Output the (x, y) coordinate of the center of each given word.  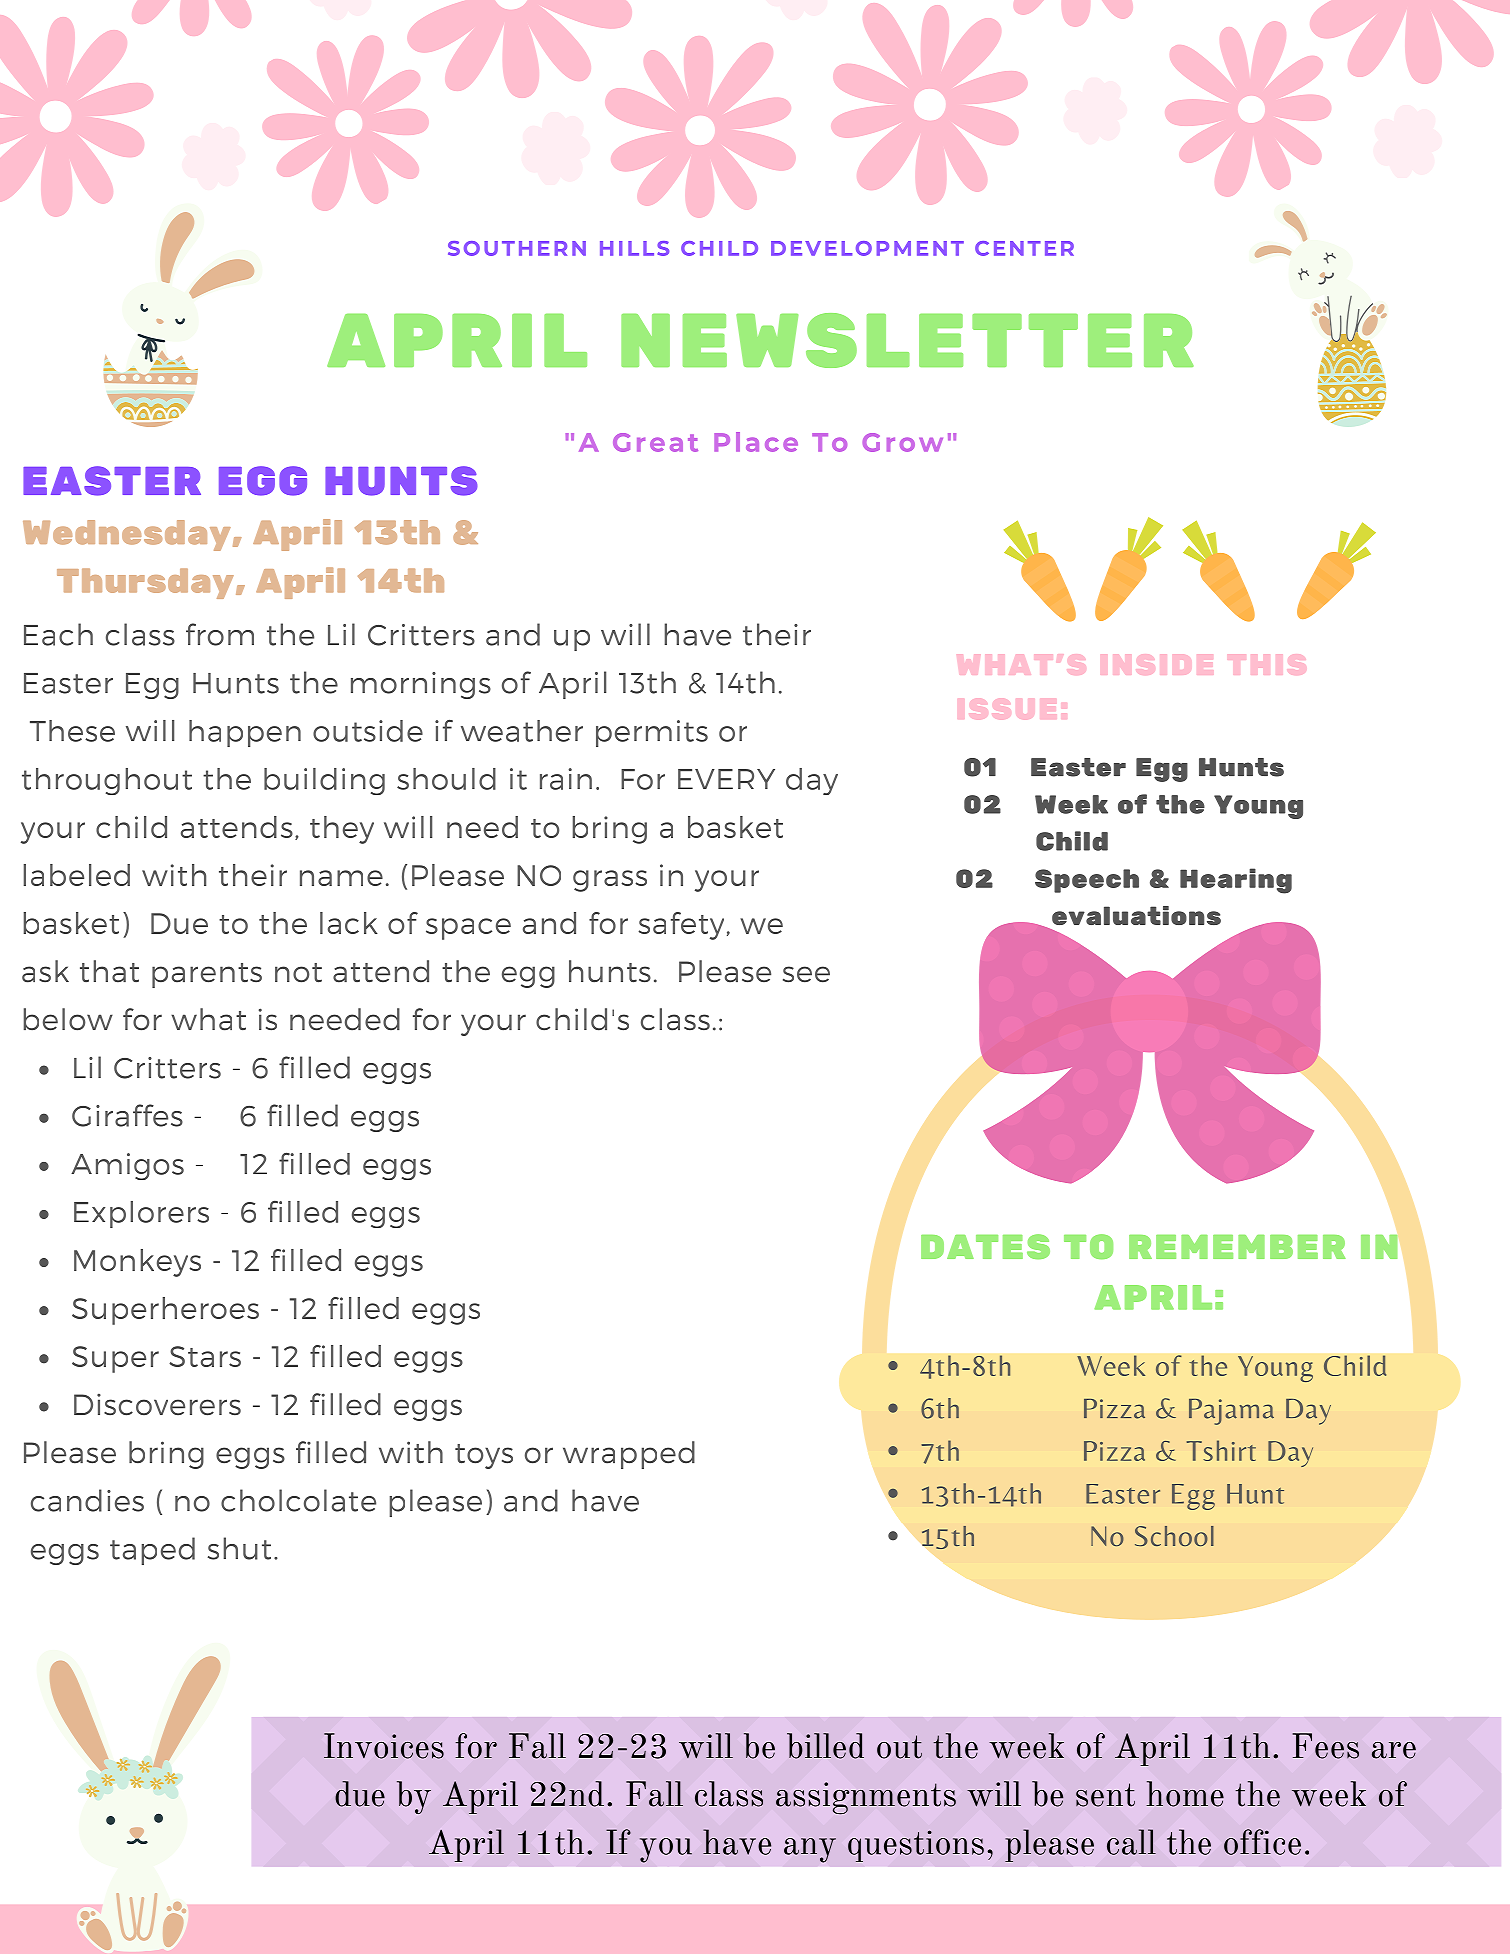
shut (239, 1548)
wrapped (629, 1455)
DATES (985, 1246)
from (220, 634)
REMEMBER (1237, 1247)
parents (207, 975)
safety (681, 926)
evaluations (1136, 915)
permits (652, 733)
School (1174, 1536)
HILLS (634, 248)
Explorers (141, 1214)
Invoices (384, 1746)
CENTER (1024, 248)
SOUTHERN (517, 248)
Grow (902, 442)
